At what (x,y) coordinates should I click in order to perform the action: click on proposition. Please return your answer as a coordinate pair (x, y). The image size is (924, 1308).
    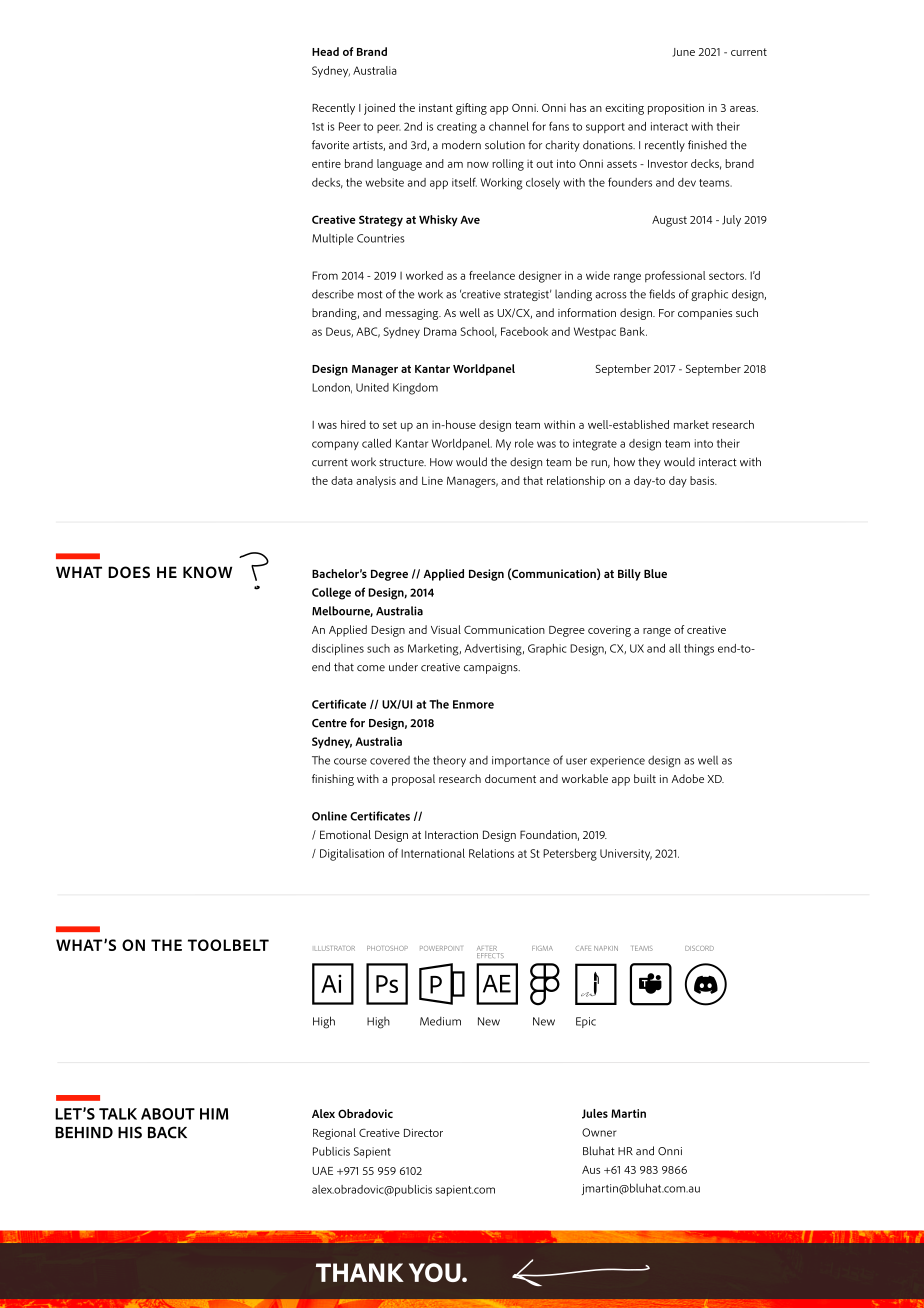
    Looking at the image, I should click on (676, 109).
